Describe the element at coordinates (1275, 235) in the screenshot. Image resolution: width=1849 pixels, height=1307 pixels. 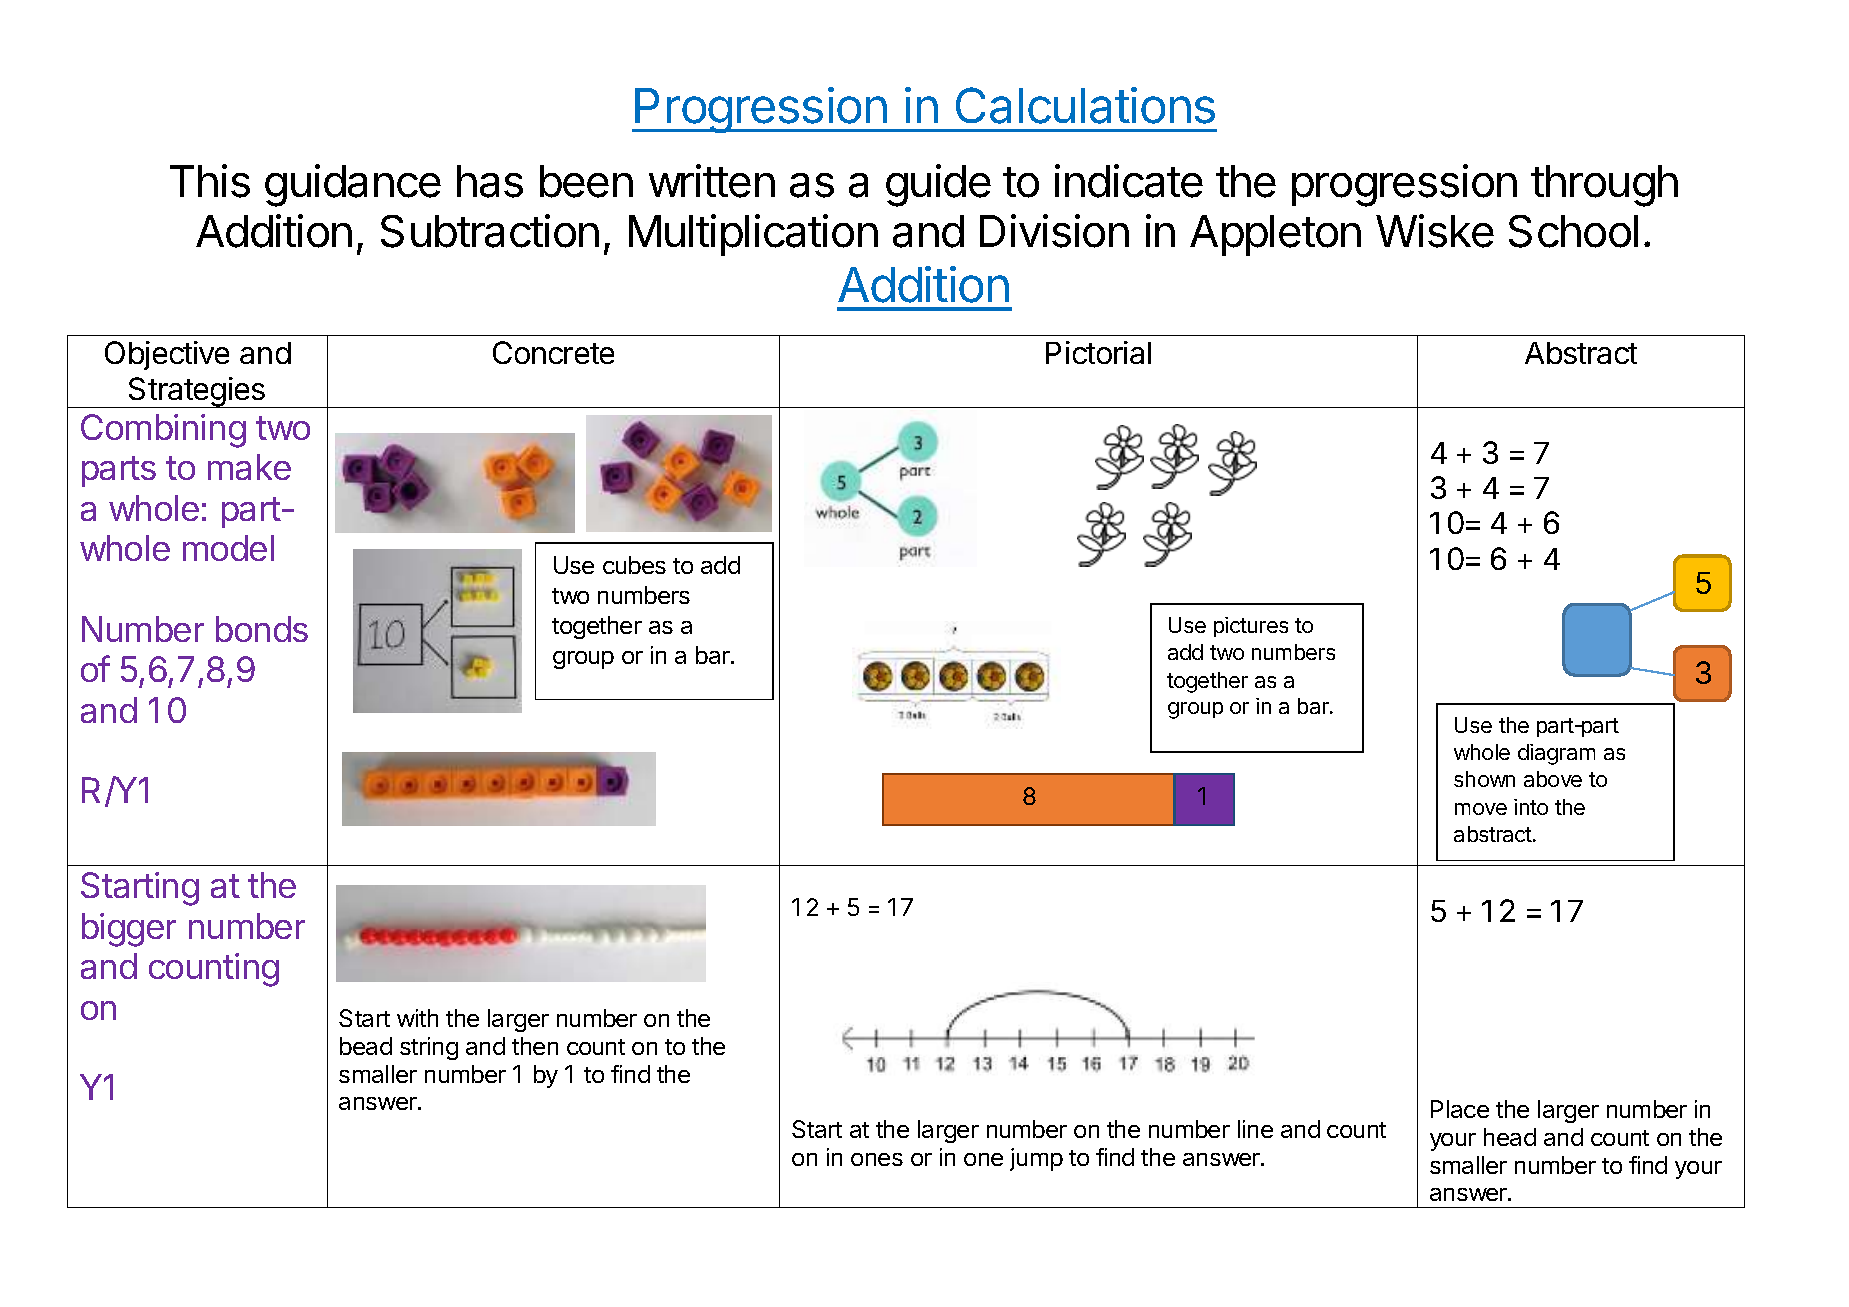
I see `Appleton` at that location.
